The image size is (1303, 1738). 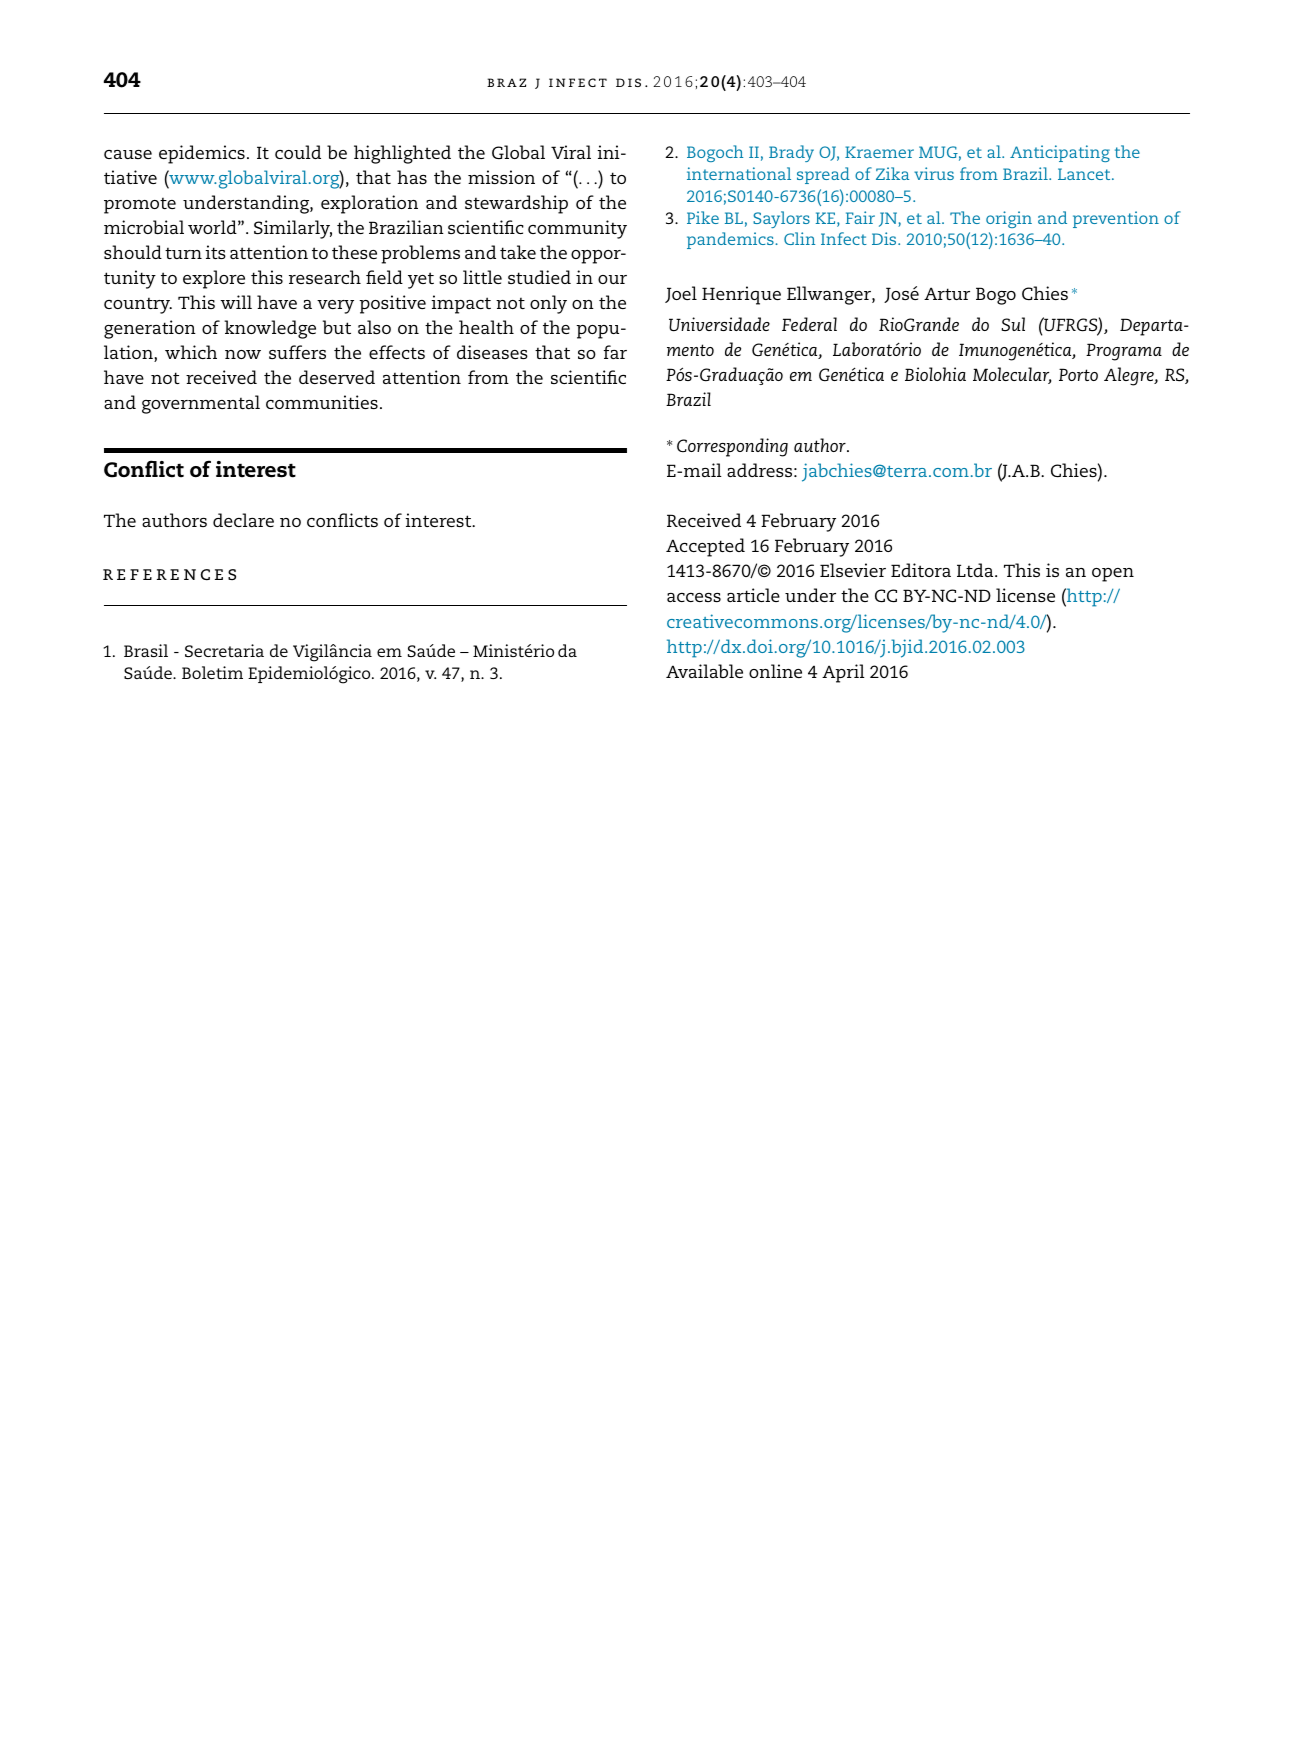 What do you see at coordinates (934, 173) in the image?
I see `virus` at bounding box center [934, 173].
